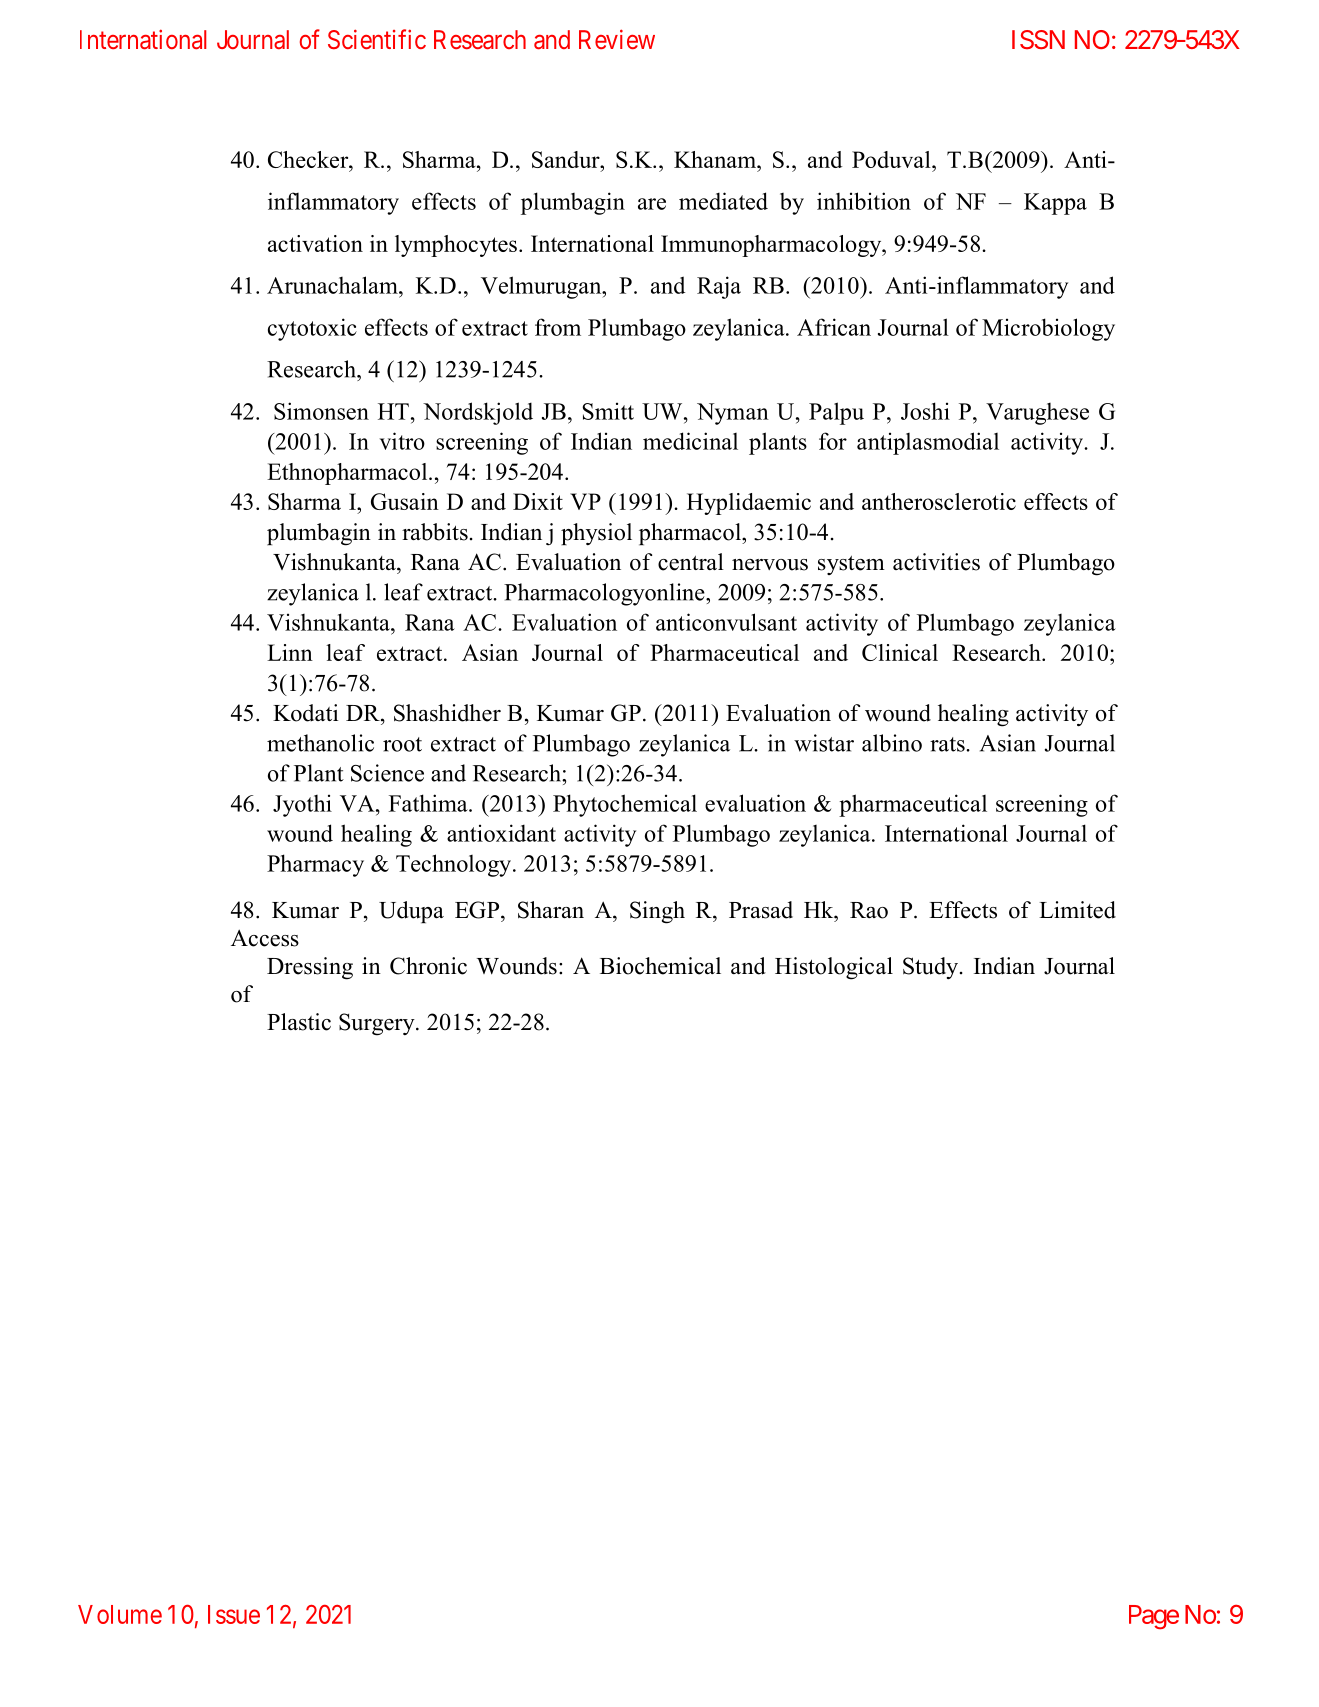  I want to click on Plastic, so click(299, 1022).
